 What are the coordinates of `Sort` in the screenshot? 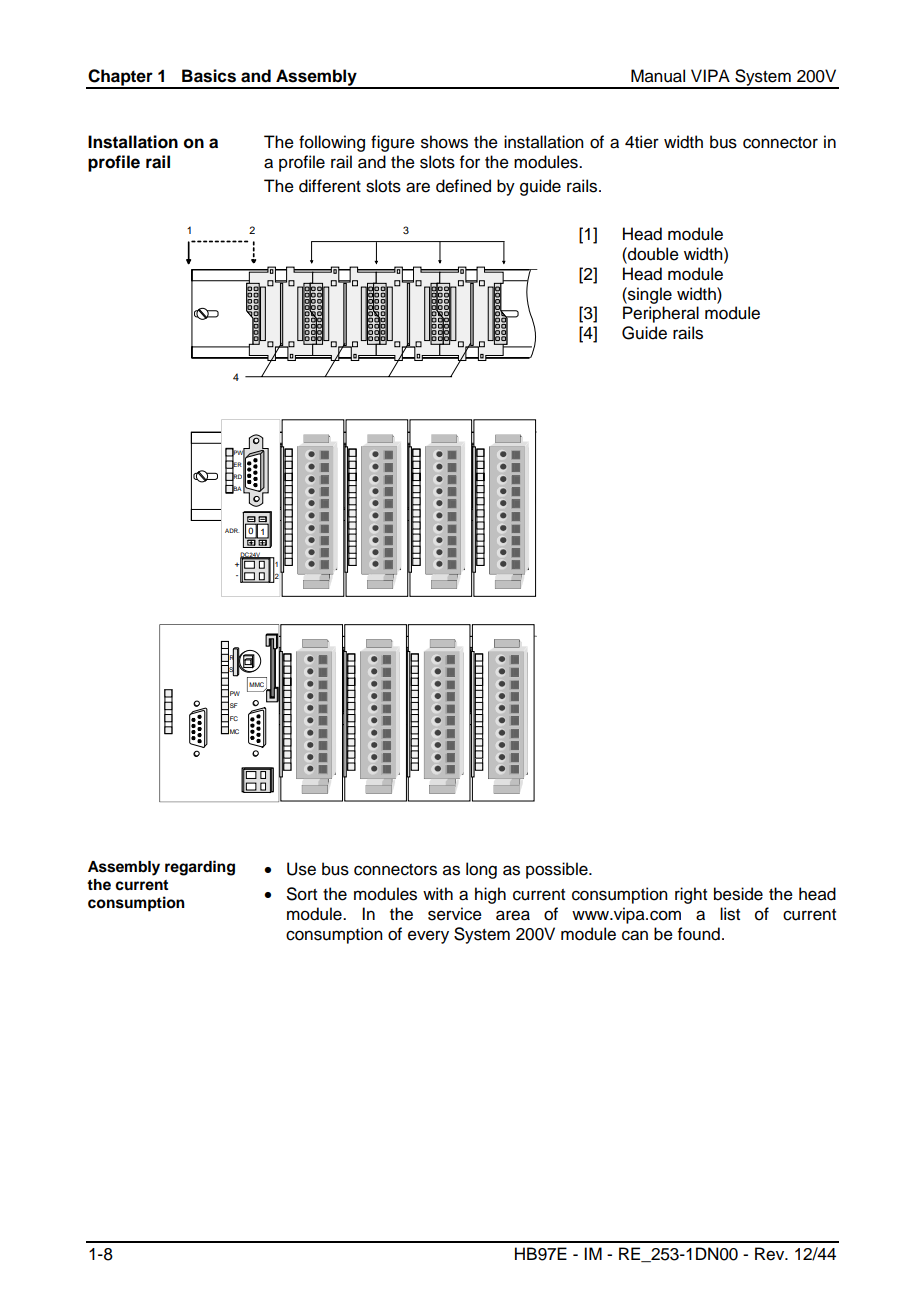 It's located at (302, 894).
